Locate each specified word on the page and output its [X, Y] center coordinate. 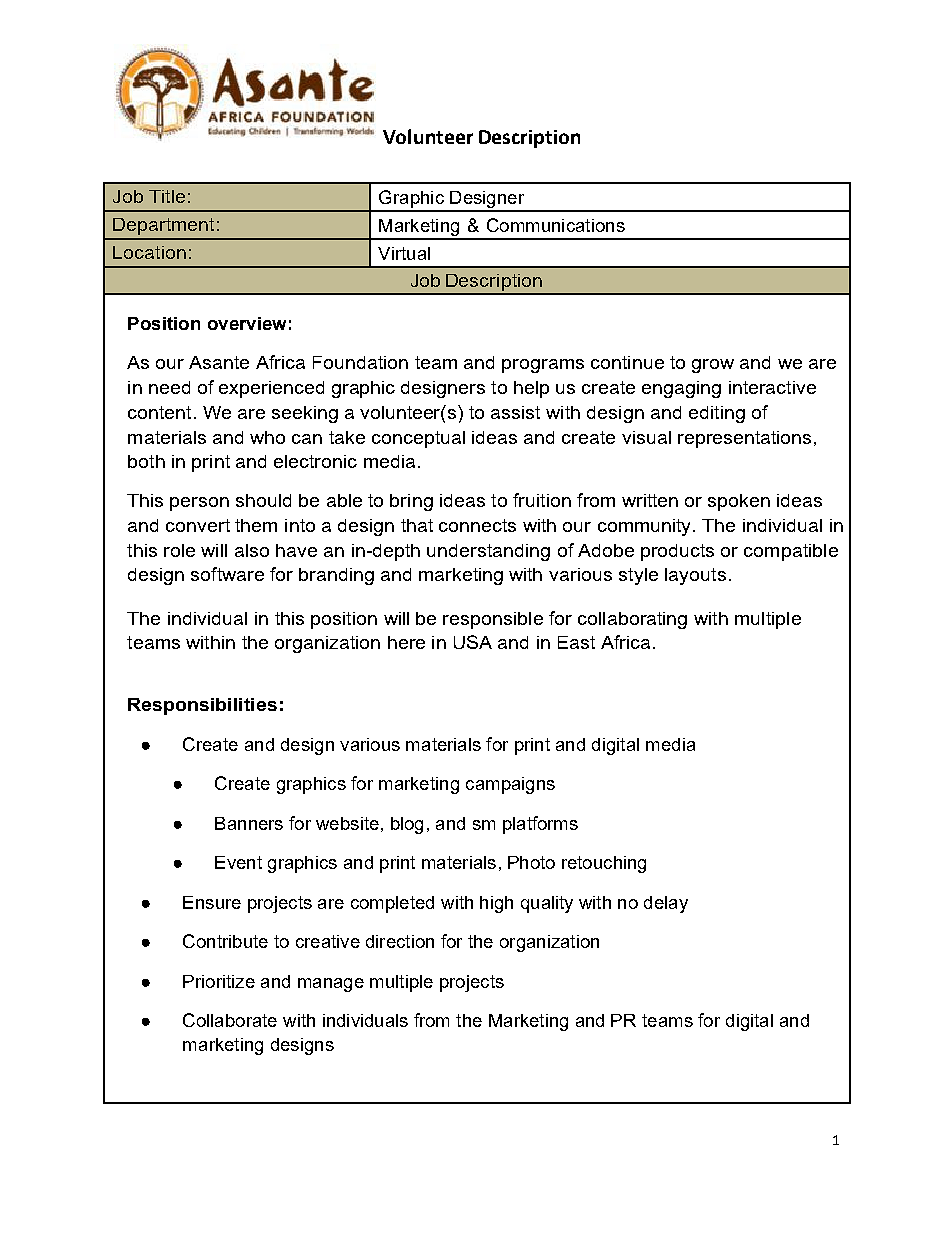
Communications [556, 225]
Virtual [404, 253]
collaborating [632, 620]
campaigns [510, 785]
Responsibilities [202, 706]
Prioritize [219, 981]
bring [411, 502]
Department [163, 226]
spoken [739, 502]
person [199, 504]
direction [400, 941]
